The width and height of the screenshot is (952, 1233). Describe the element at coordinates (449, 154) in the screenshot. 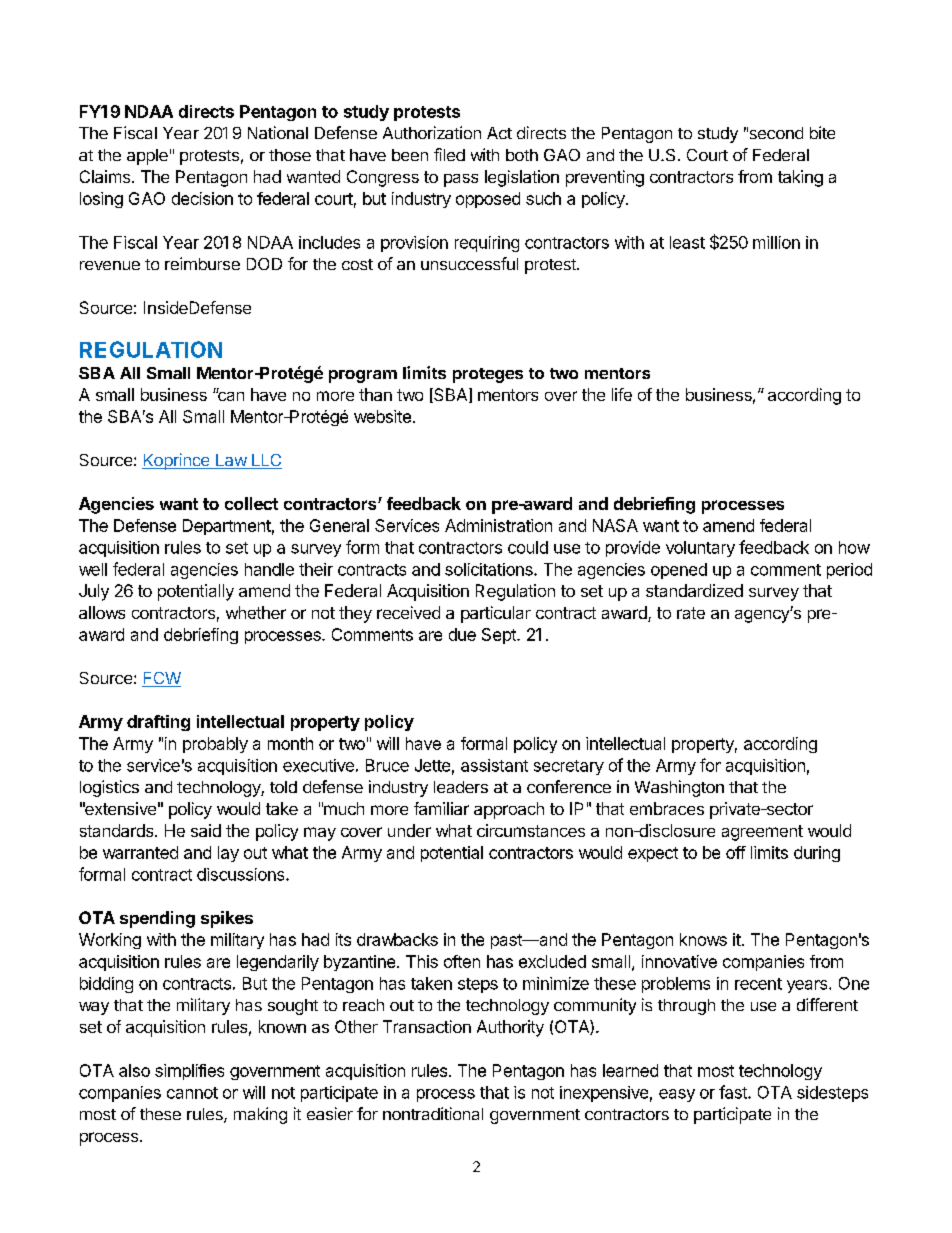

I see `filed` at that location.
